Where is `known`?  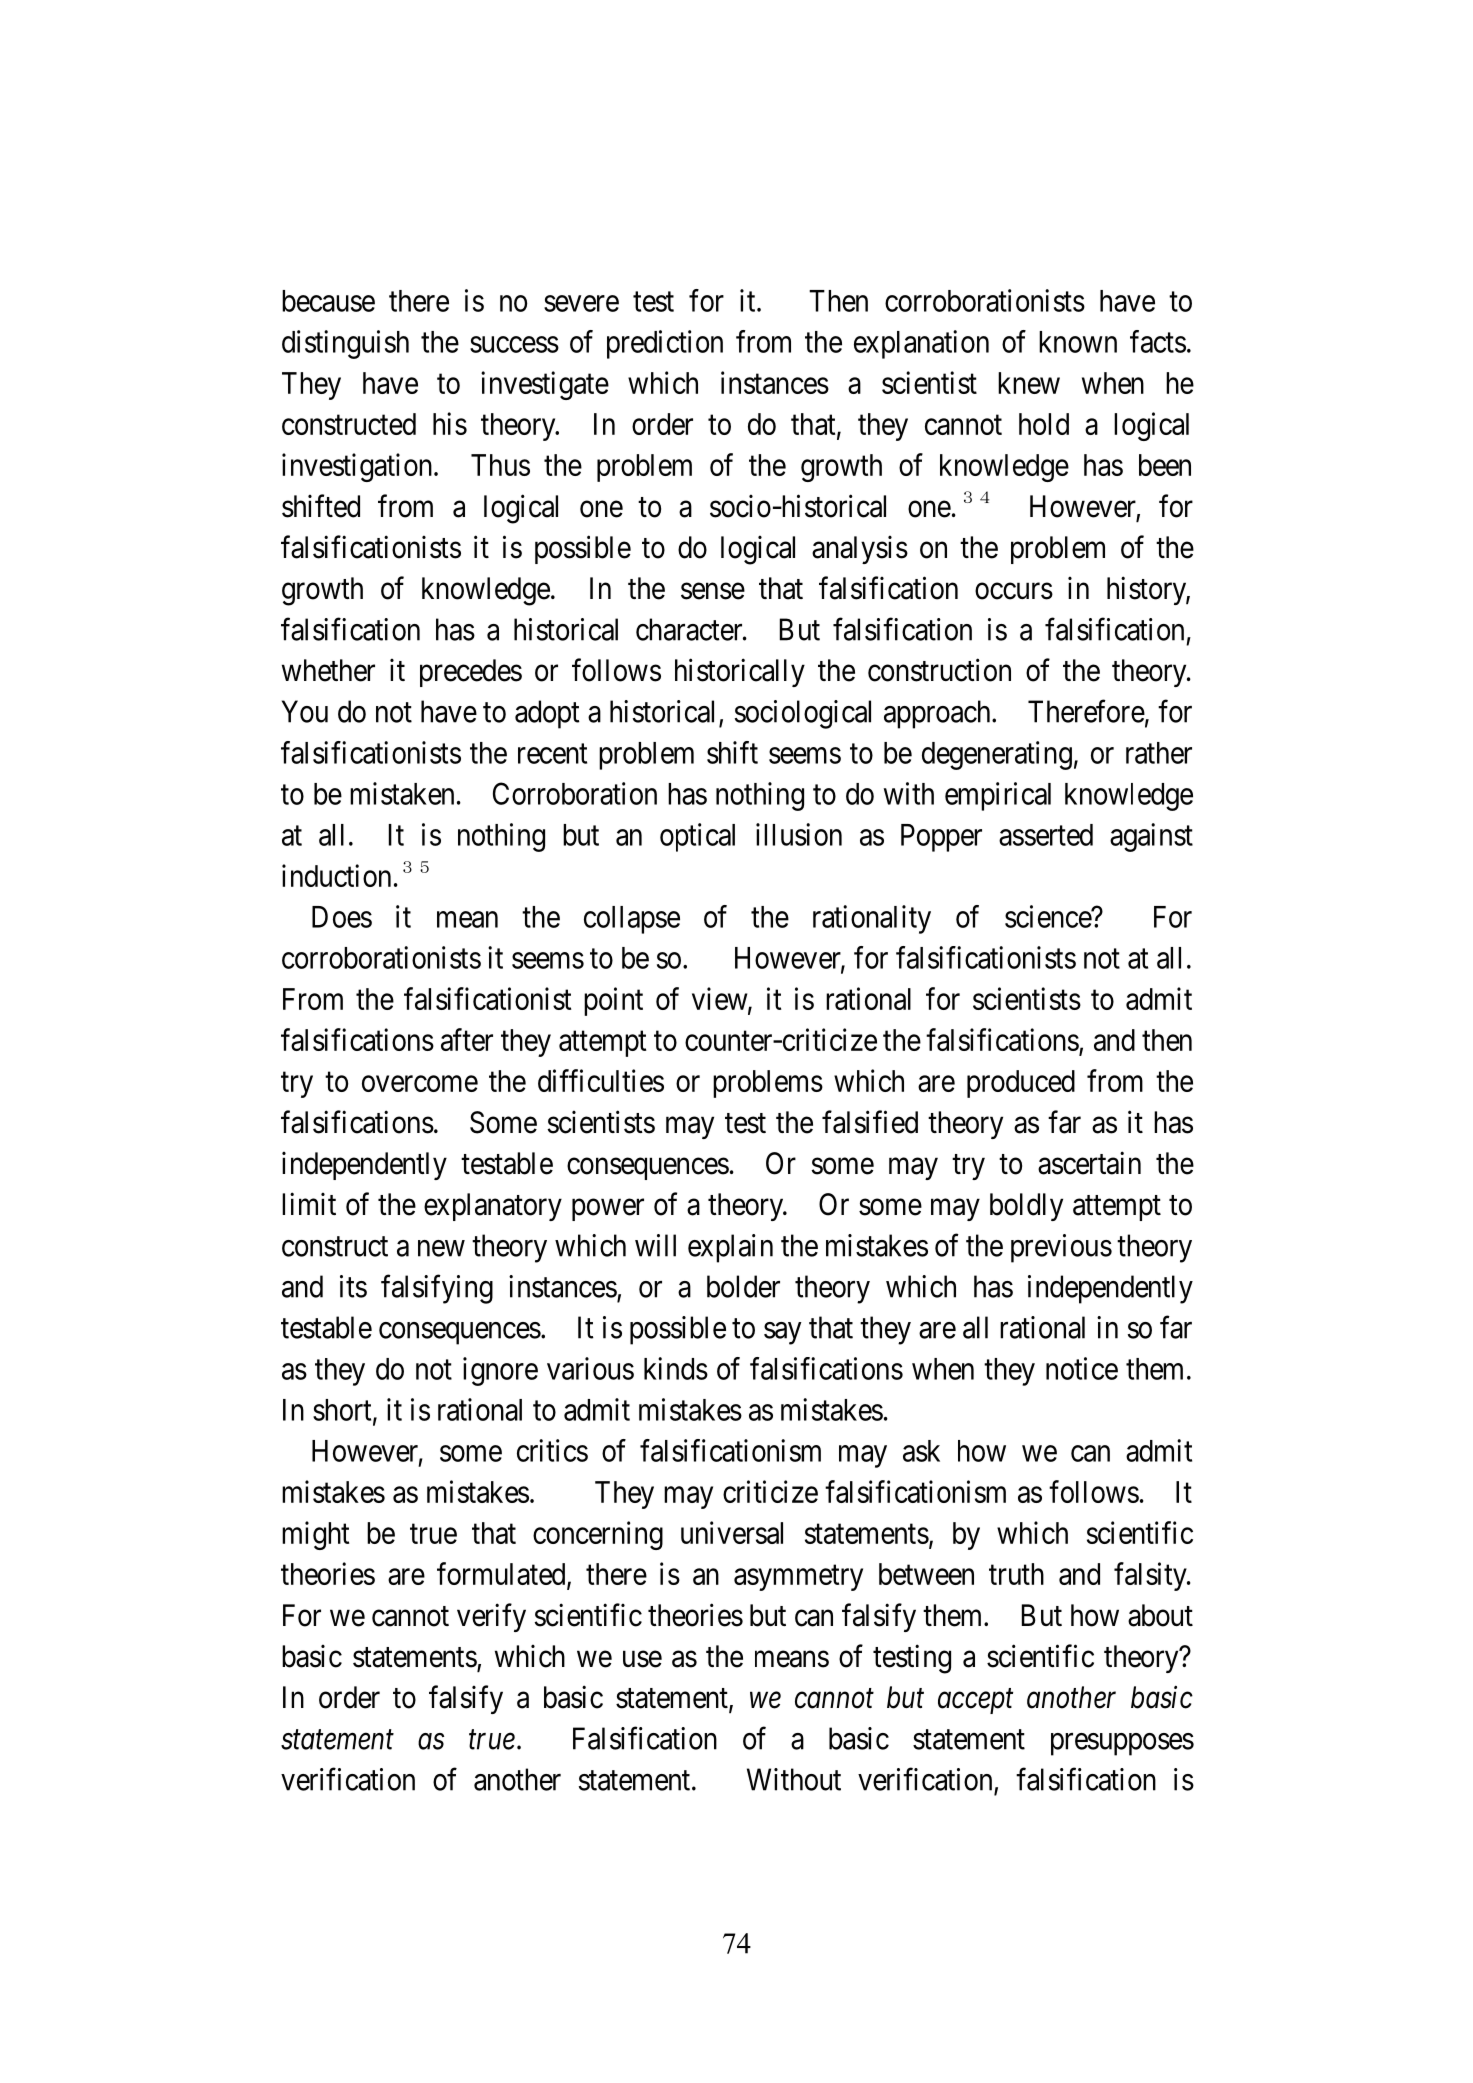 known is located at coordinates (1078, 342).
